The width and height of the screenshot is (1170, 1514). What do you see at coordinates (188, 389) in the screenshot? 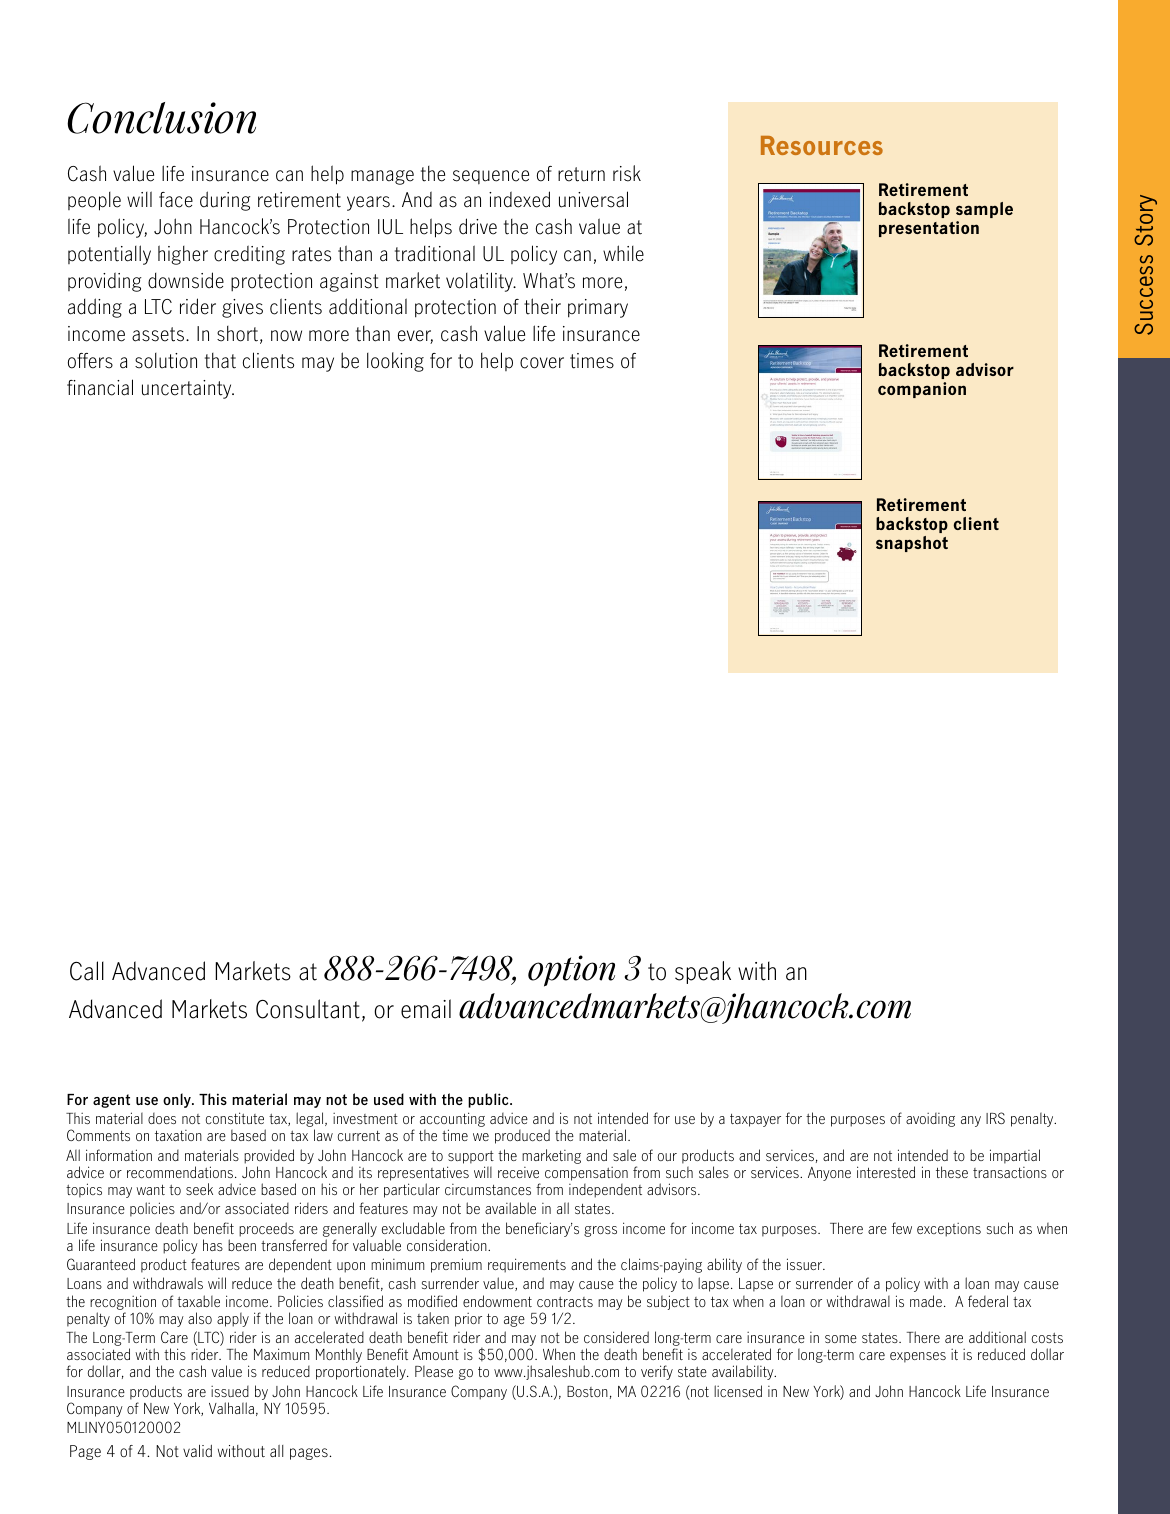
I see `uncertainty` at bounding box center [188, 389].
